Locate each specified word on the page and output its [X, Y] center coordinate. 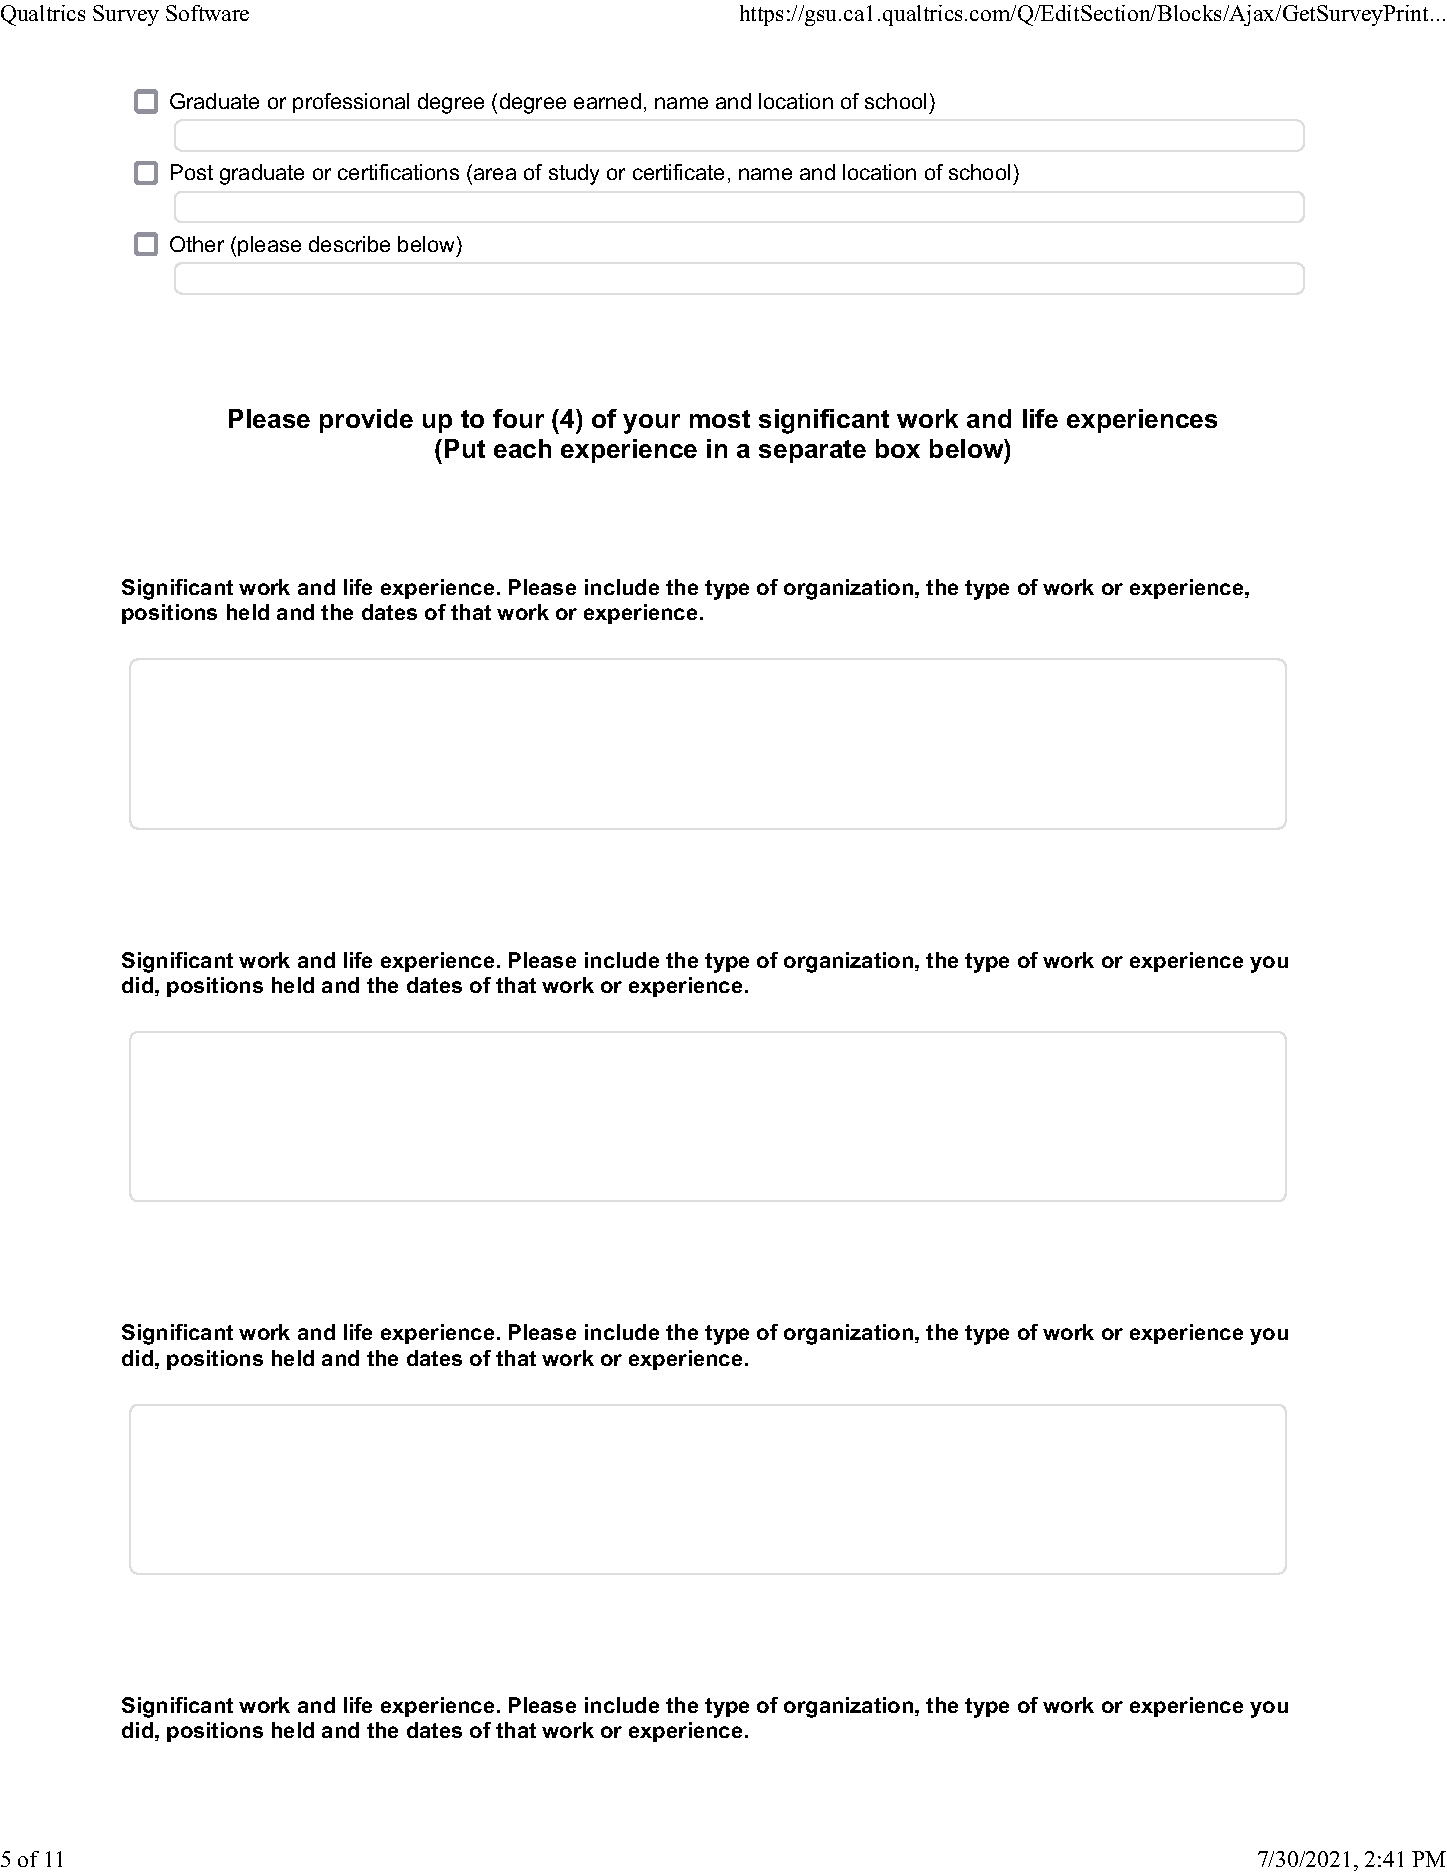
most [720, 419]
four [518, 418]
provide [366, 421]
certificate [678, 172]
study [574, 174]
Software [207, 13]
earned [607, 101]
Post [192, 172]
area [495, 174]
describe [349, 244]
